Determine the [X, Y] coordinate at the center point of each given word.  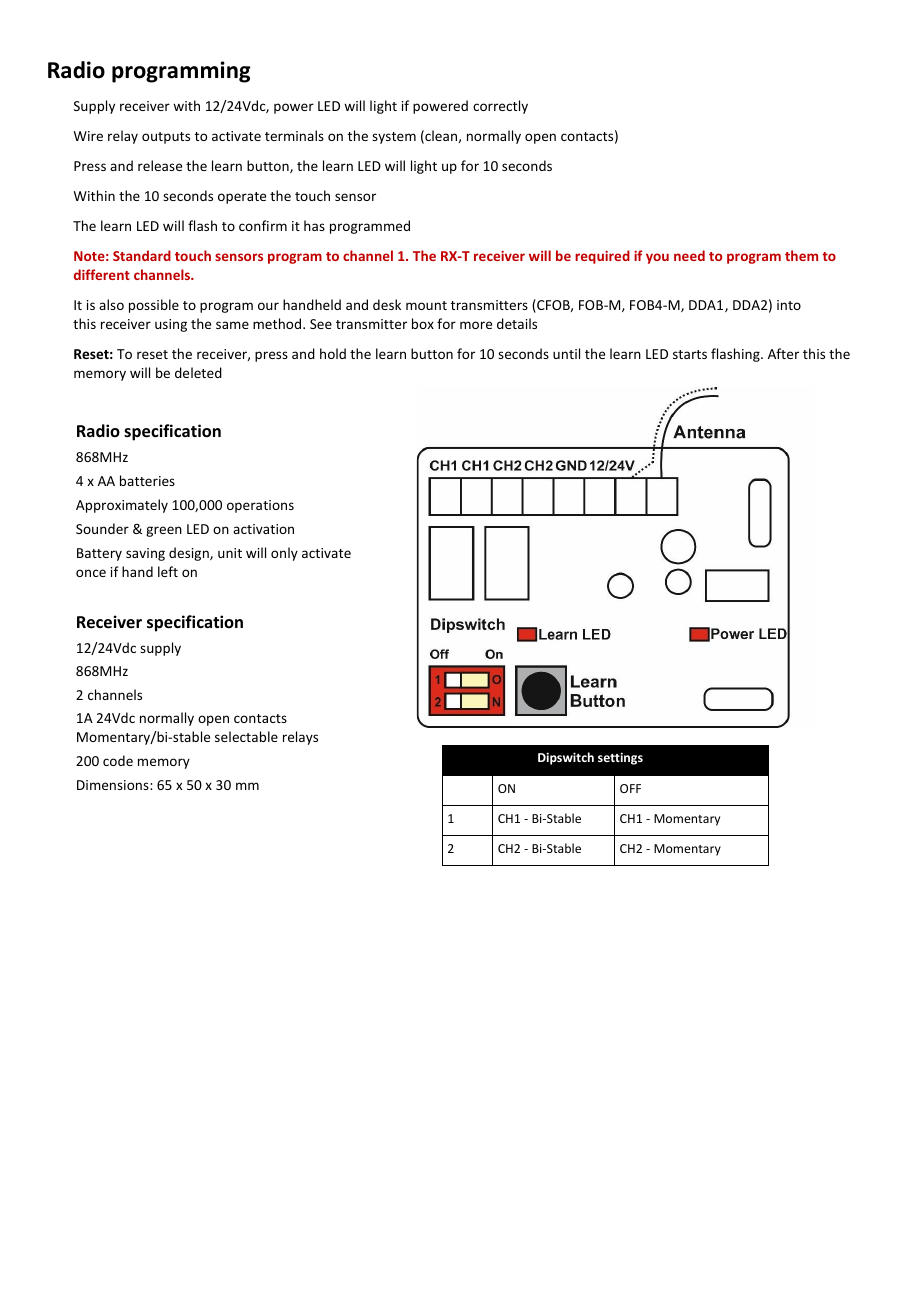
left [168, 571]
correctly [500, 107]
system [394, 138]
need [689, 255]
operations [260, 506]
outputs [166, 138]
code [118, 760]
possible [154, 306]
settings [620, 758]
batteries [147, 480]
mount [426, 305]
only [284, 554]
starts [690, 354]
